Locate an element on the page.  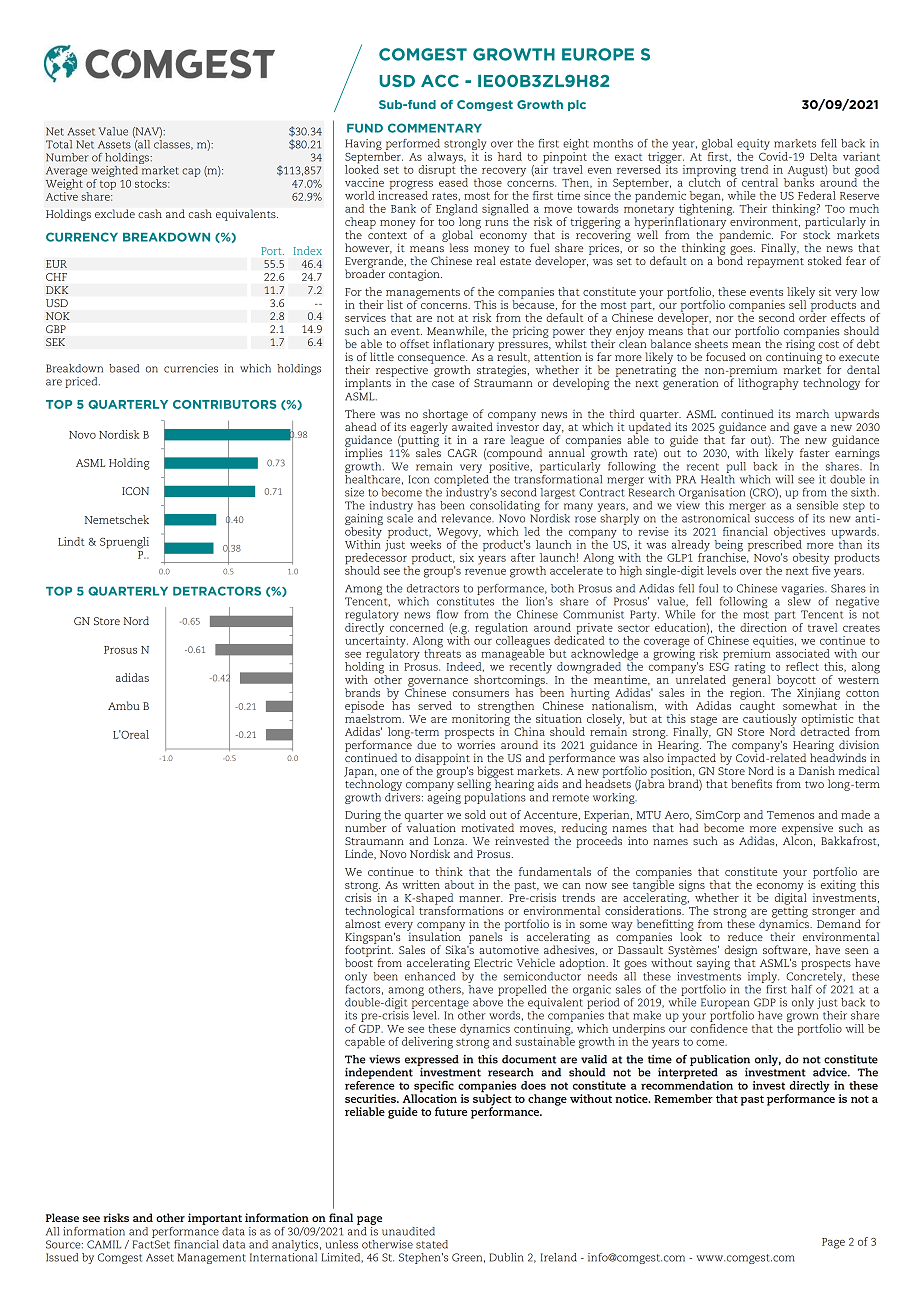
equity is located at coordinates (753, 146).
